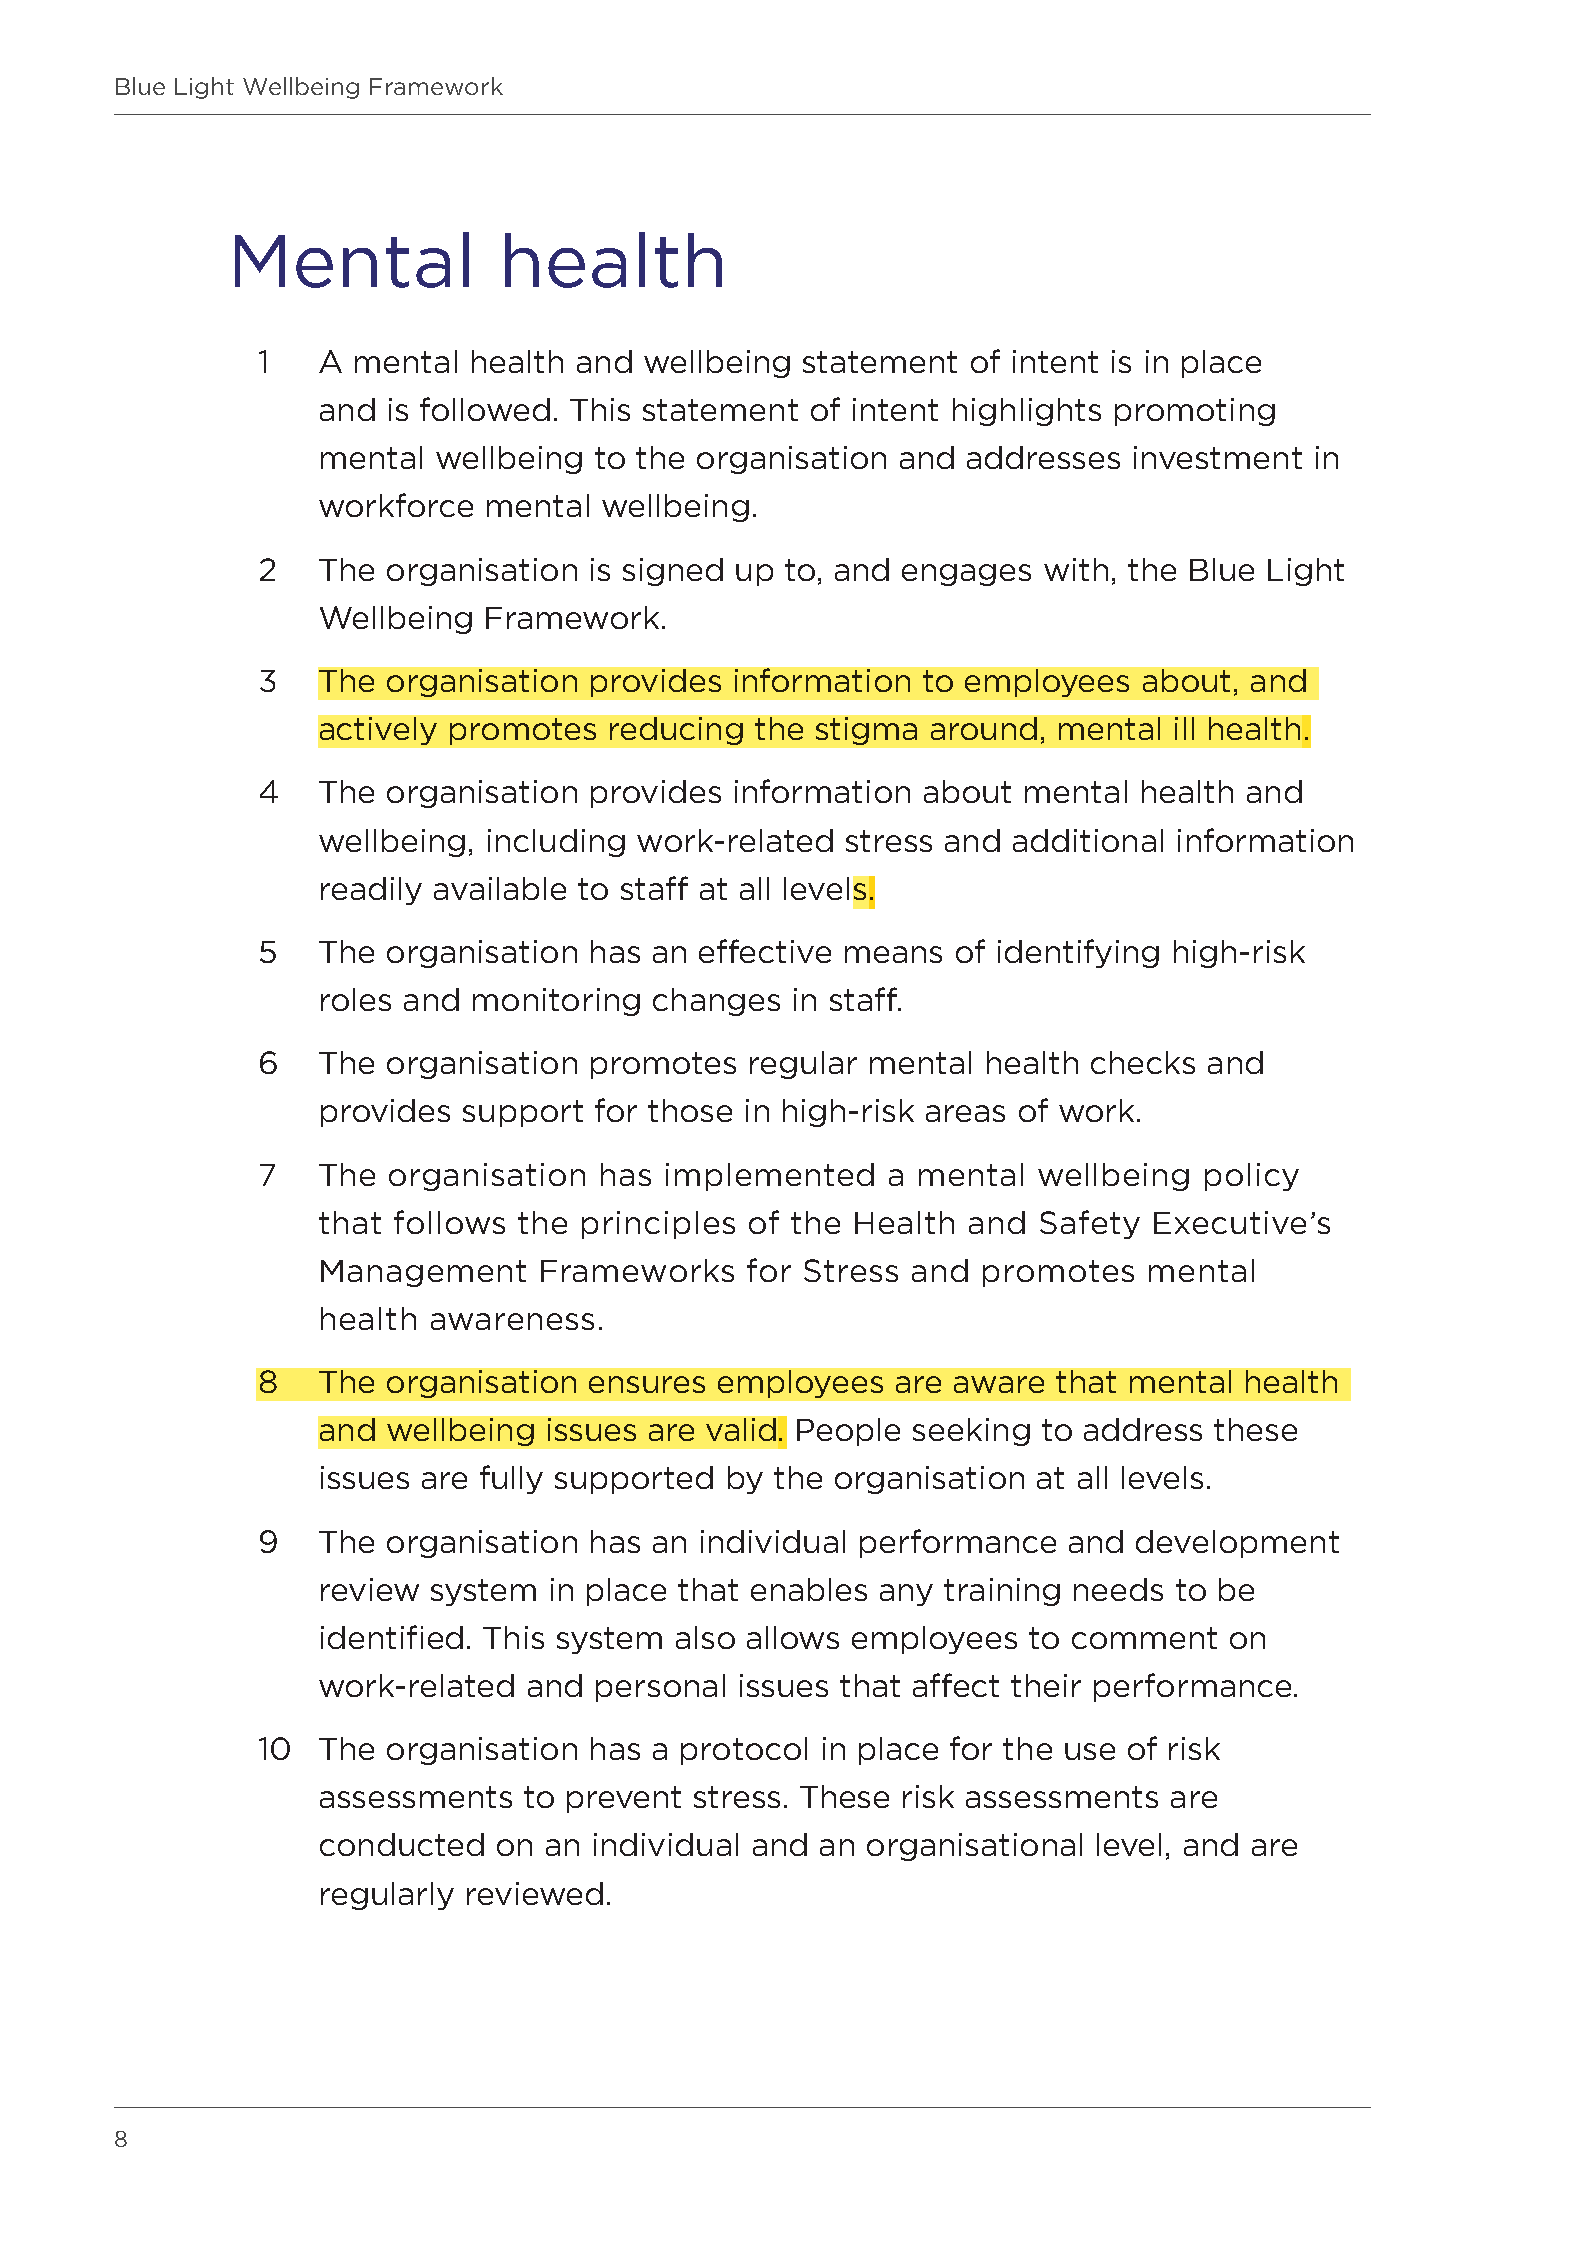 The image size is (1591, 2250). What do you see at coordinates (402, 1844) in the screenshot?
I see `conducted` at bounding box center [402, 1844].
